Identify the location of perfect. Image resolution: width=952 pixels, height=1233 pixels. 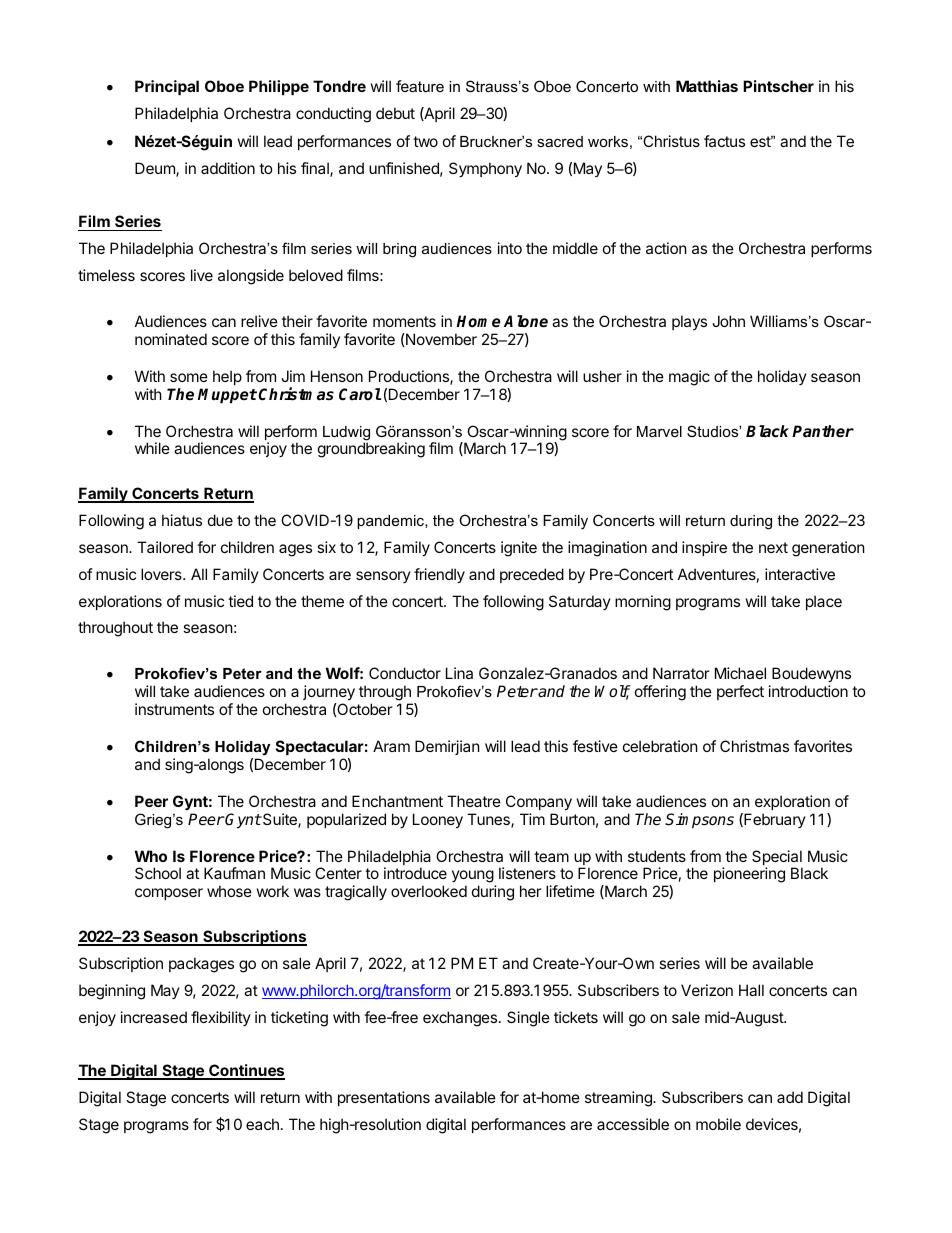
(740, 692).
